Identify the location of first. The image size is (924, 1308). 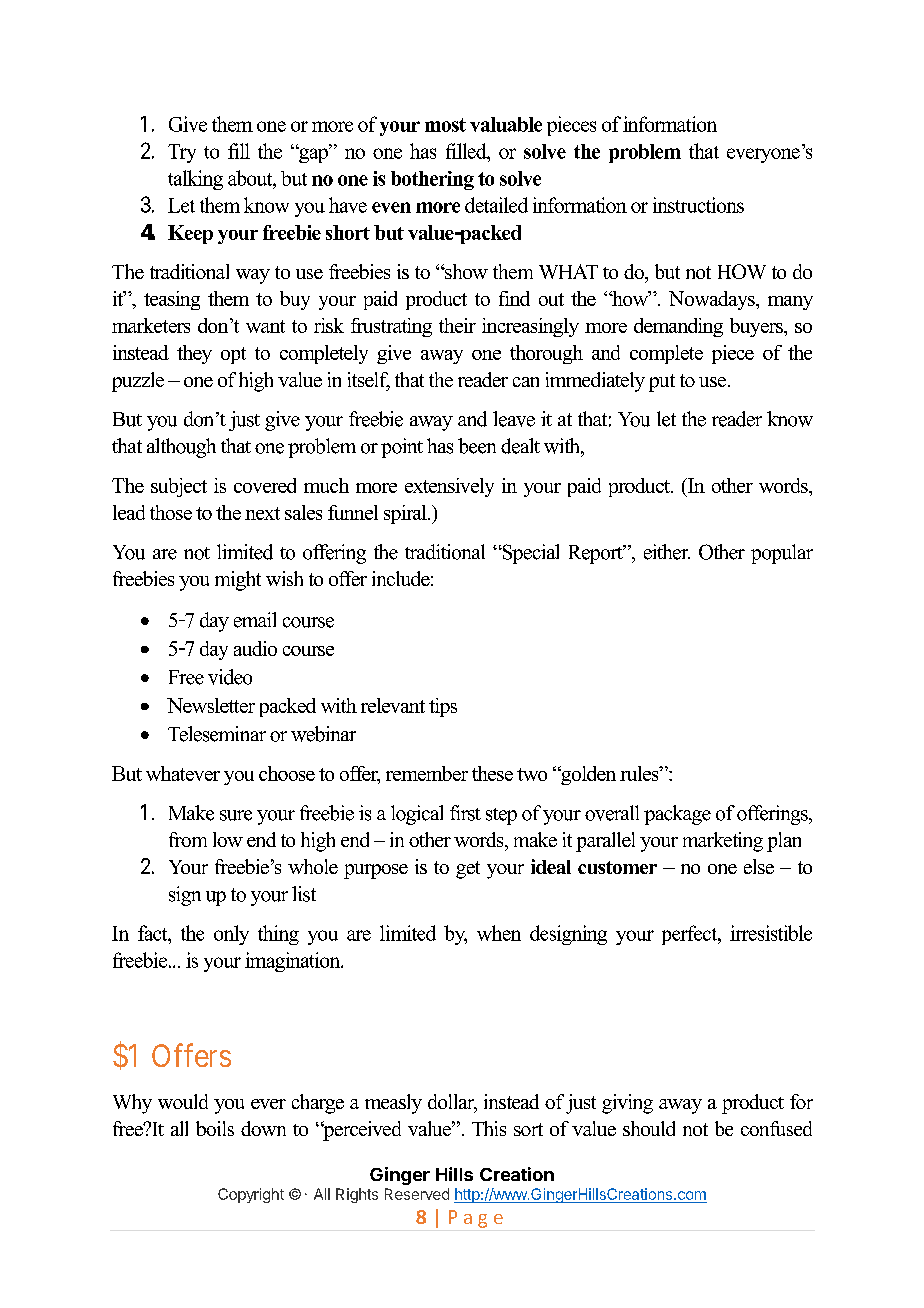
(465, 813).
